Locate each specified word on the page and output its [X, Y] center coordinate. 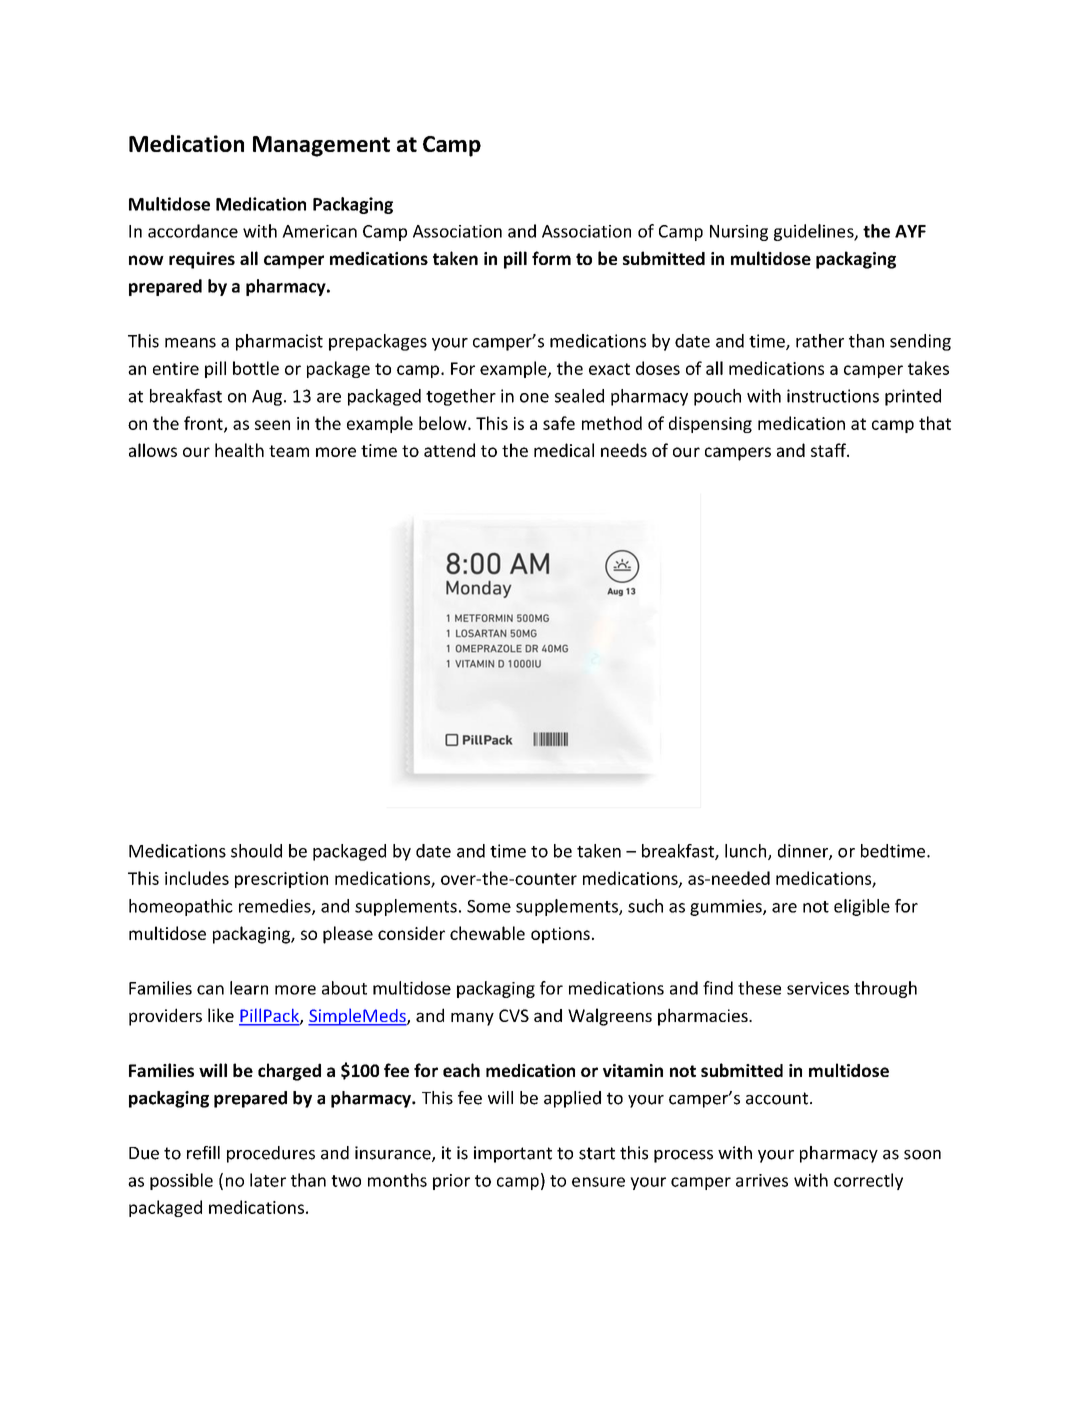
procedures [271, 1154]
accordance [193, 231]
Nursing [739, 233]
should [256, 851]
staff [829, 450]
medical [564, 450]
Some [489, 906]
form [551, 258]
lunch [747, 852]
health [239, 450]
